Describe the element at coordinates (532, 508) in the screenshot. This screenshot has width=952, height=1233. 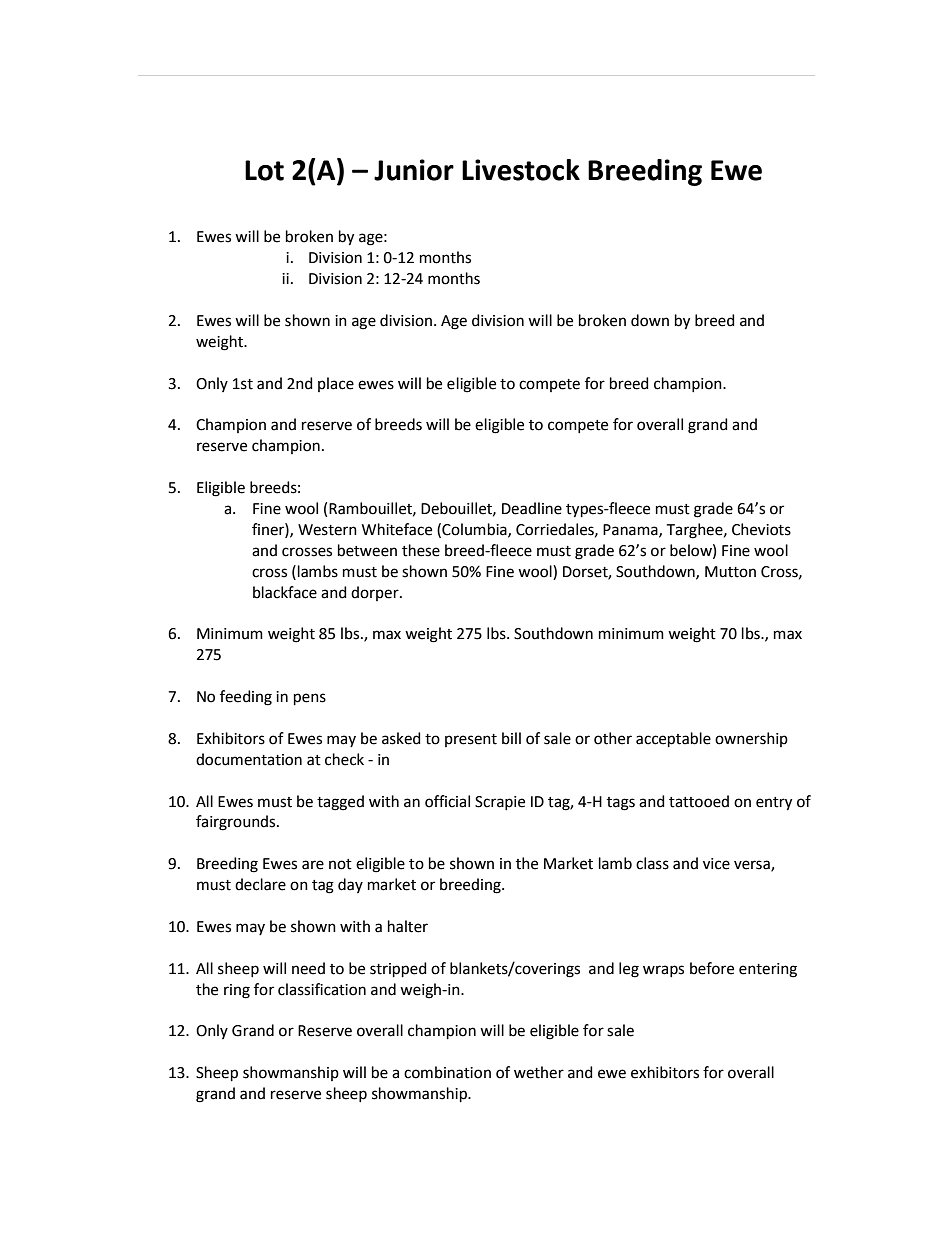
I see `Deadline` at that location.
